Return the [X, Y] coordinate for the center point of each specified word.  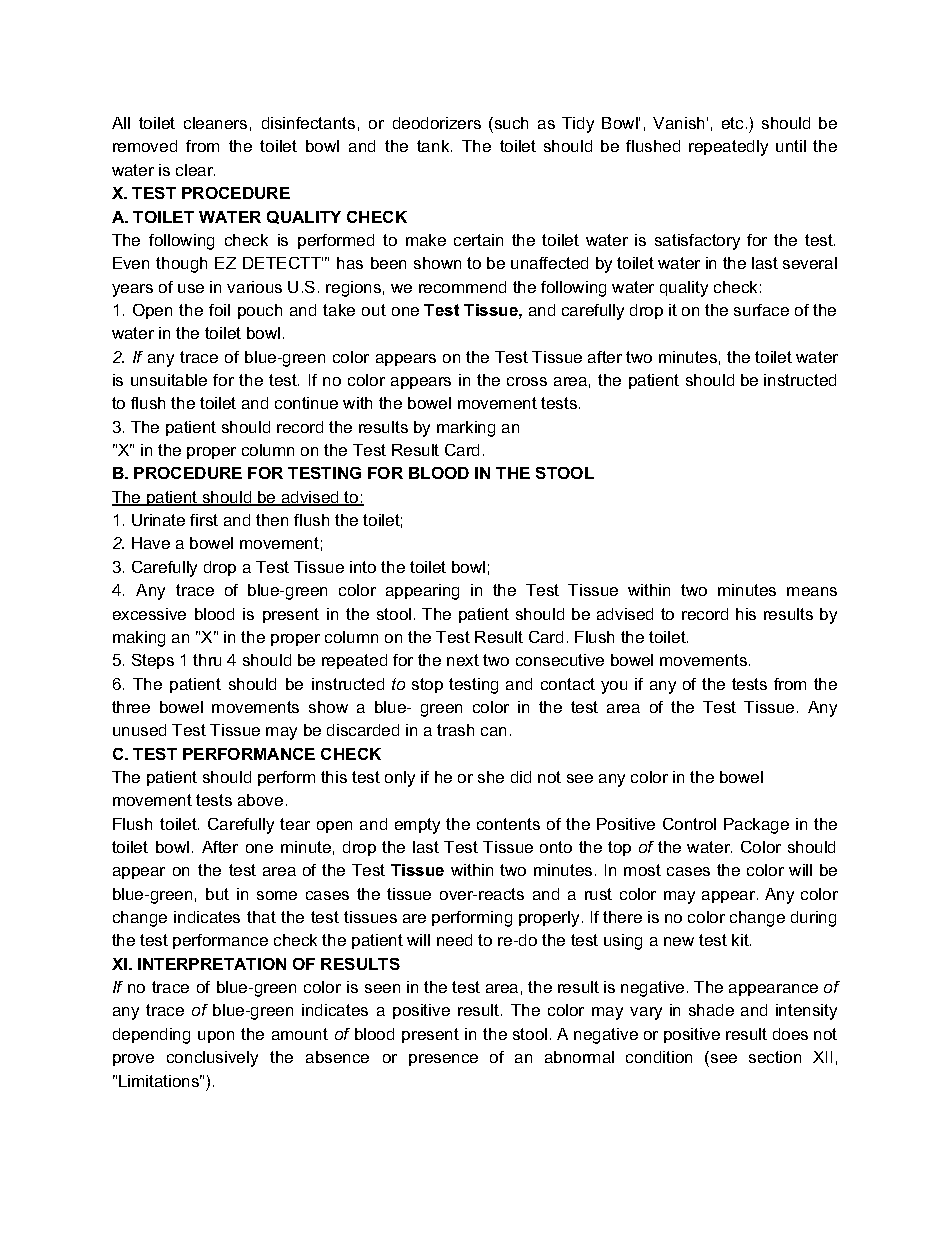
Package [756, 826]
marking [466, 429]
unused [139, 730]
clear [195, 170]
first [204, 520]
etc [732, 123]
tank [434, 146]
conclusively [212, 1059]
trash [455, 730]
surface [761, 310]
